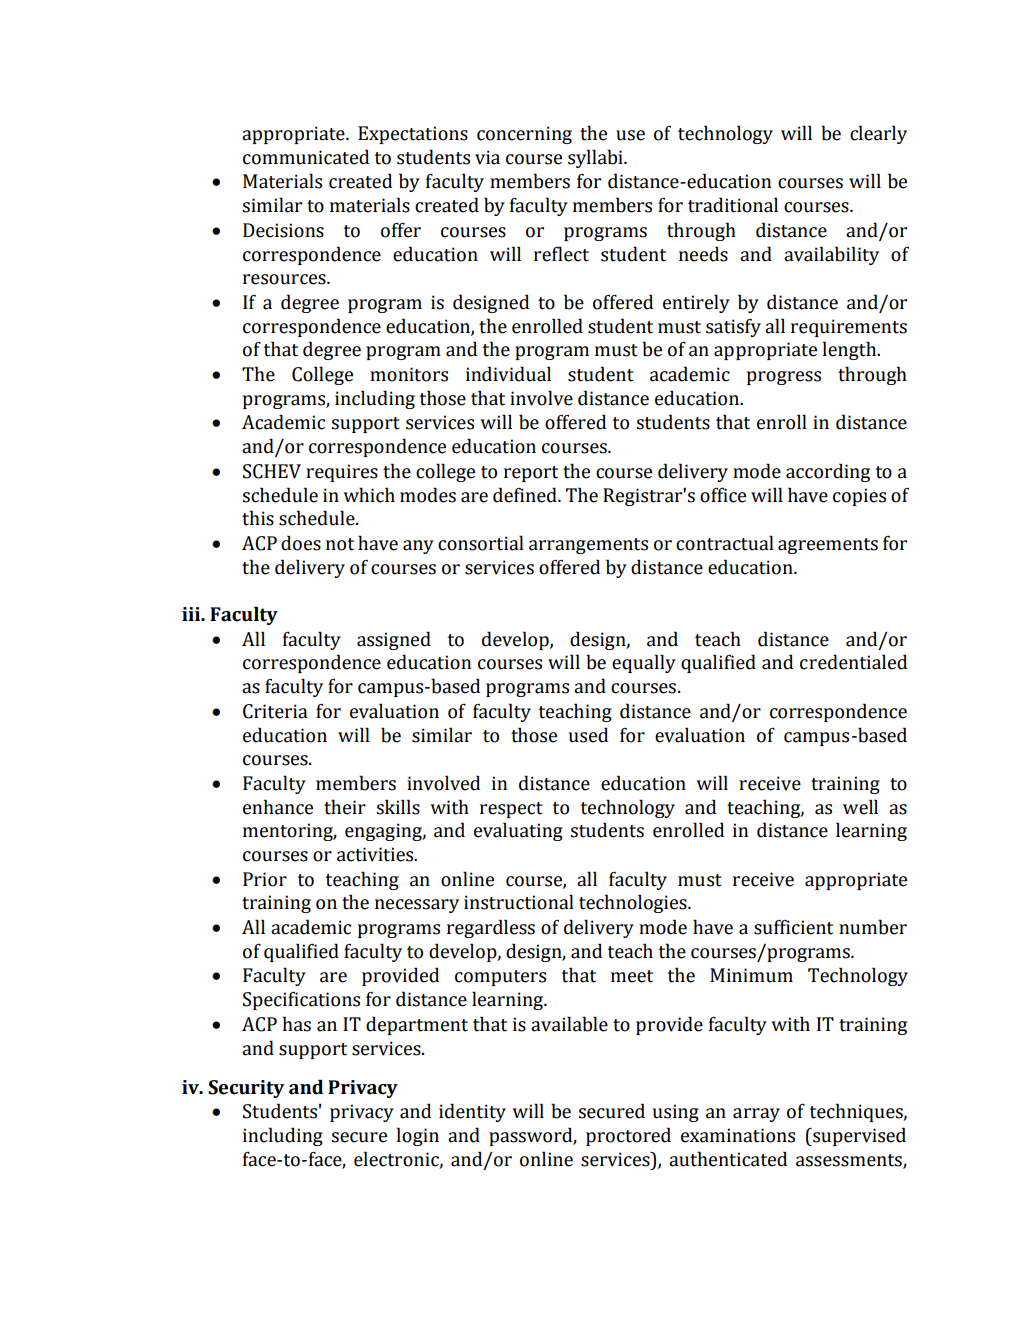 The height and width of the screenshot is (1331, 1029). What do you see at coordinates (596, 158) in the screenshot?
I see `syllabi` at bounding box center [596, 158].
